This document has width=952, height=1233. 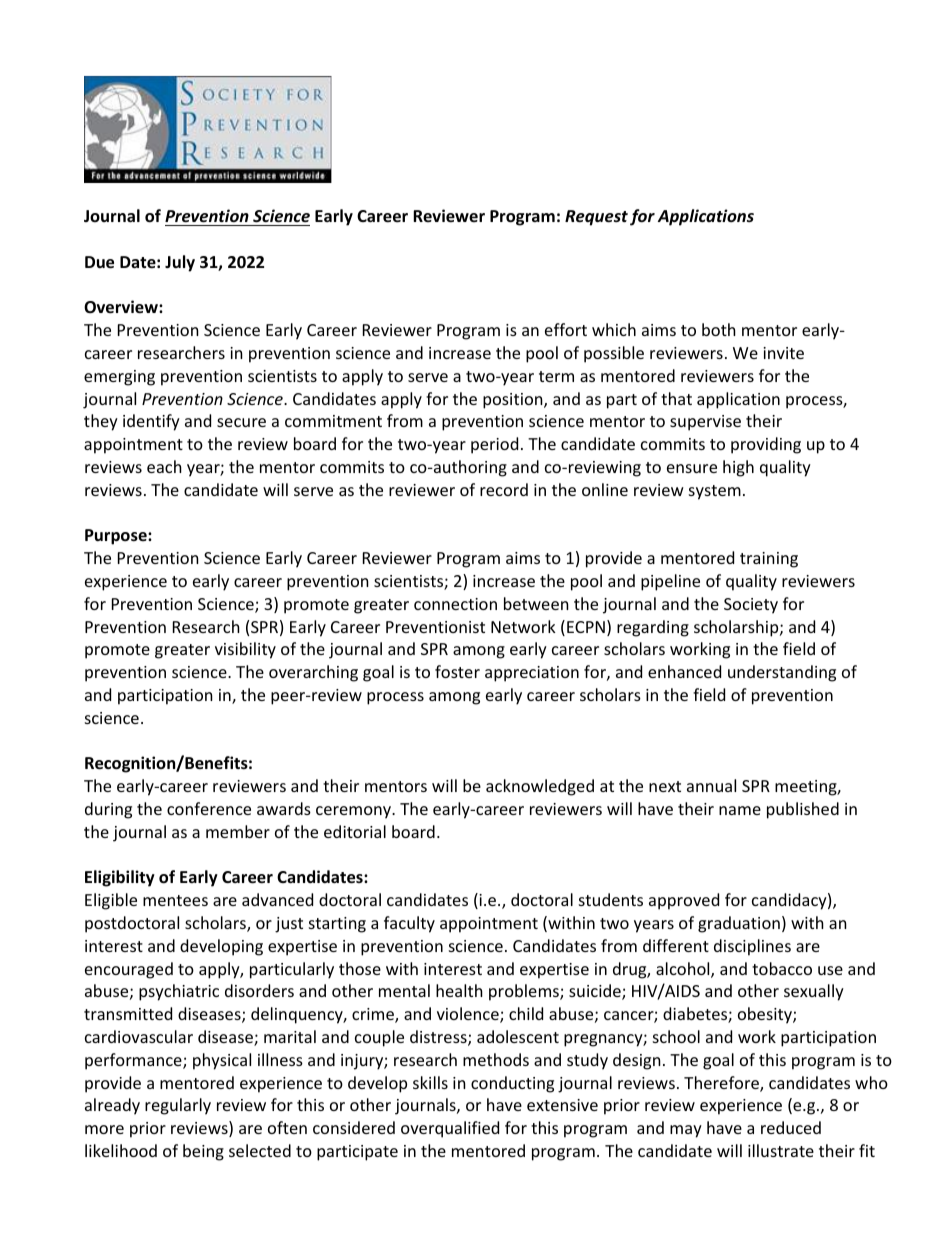 What do you see at coordinates (719, 329) in the document?
I see `both` at bounding box center [719, 329].
